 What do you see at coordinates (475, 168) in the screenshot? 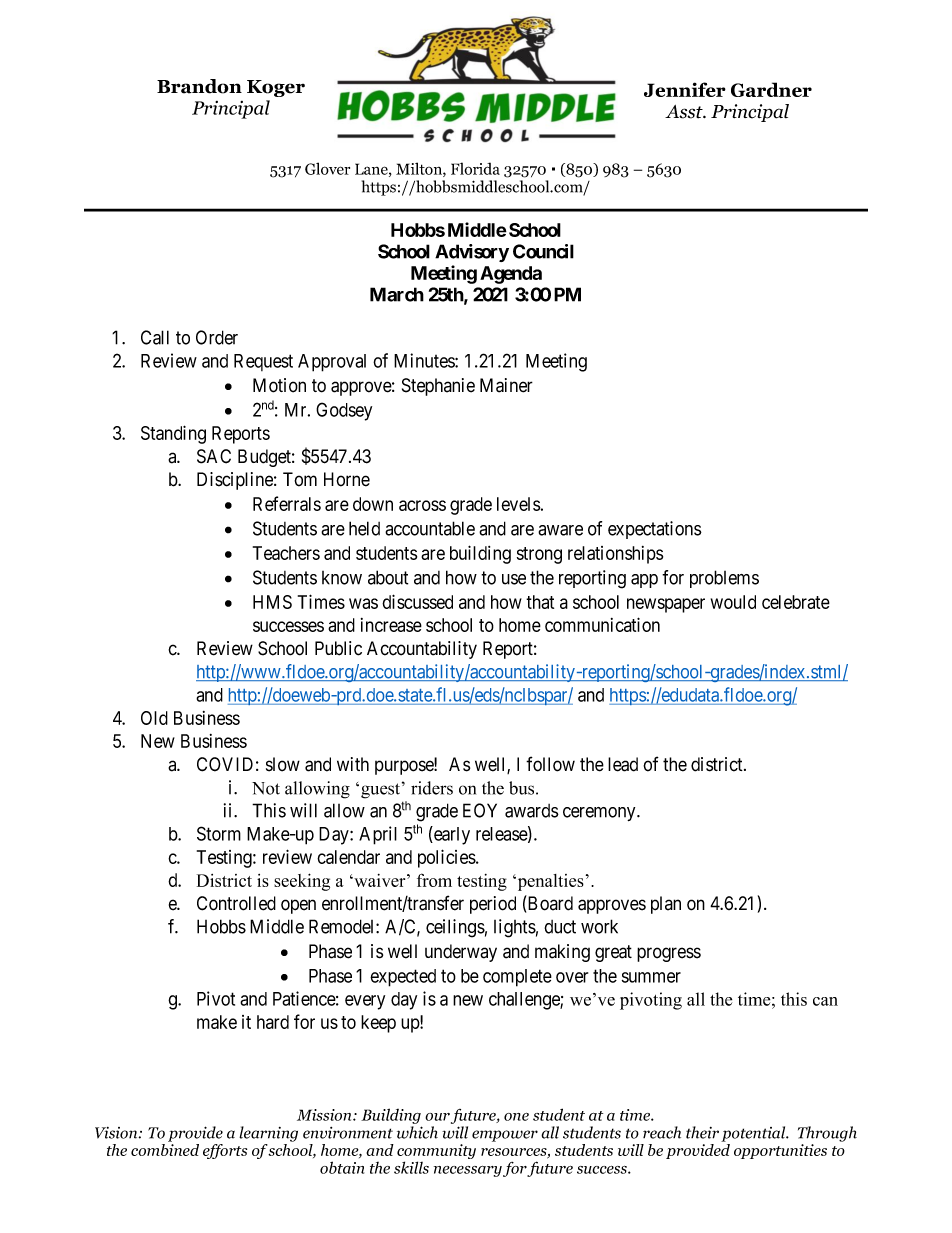
I see `Florida` at bounding box center [475, 168].
